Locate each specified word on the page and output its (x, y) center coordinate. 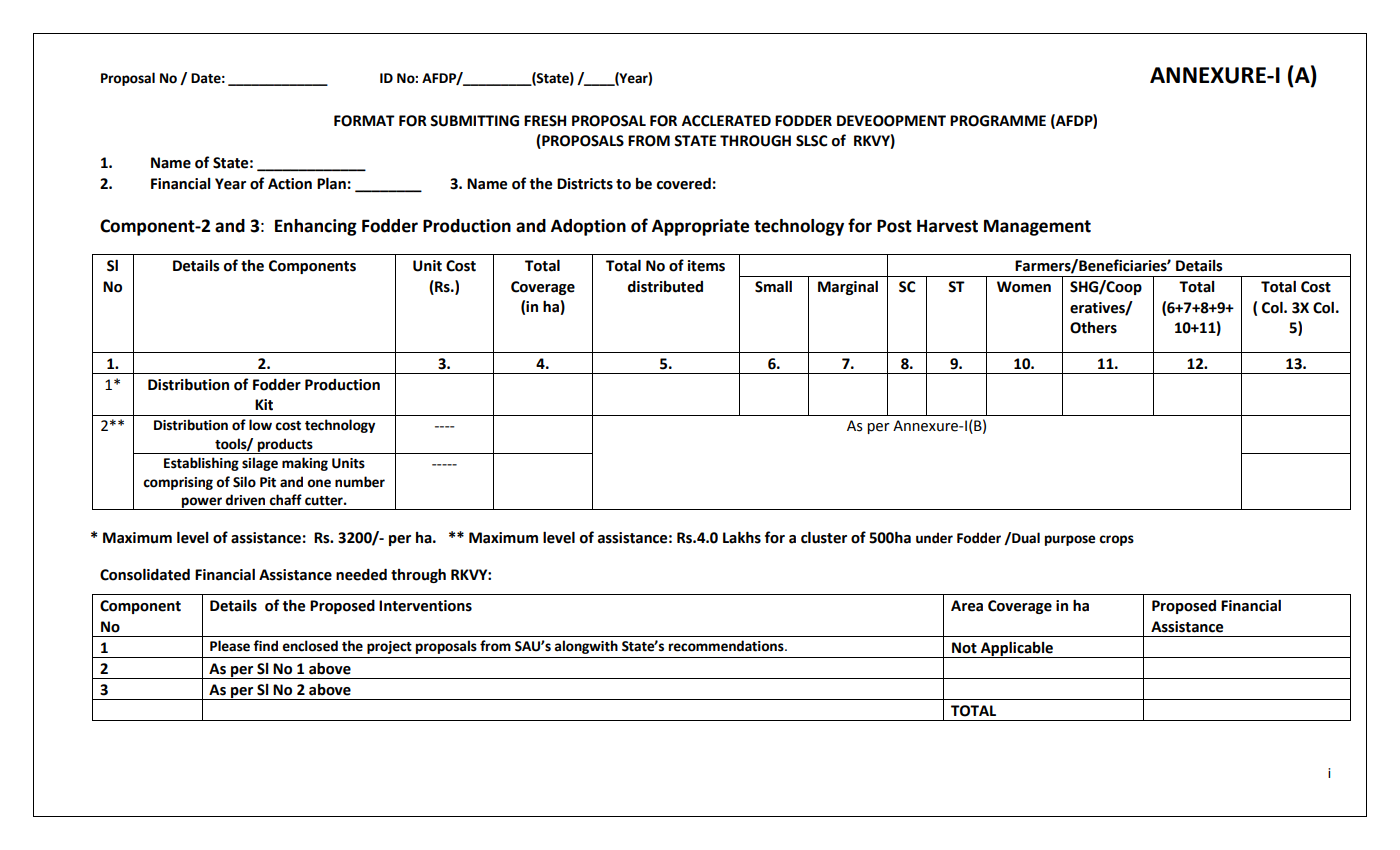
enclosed (310, 646)
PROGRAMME (998, 121)
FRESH (545, 121)
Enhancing (316, 227)
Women (1024, 287)
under (934, 538)
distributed (665, 286)
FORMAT (364, 121)
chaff (285, 500)
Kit (264, 405)
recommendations (727, 646)
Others (1093, 328)
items (706, 266)
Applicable (1017, 649)
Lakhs (742, 537)
